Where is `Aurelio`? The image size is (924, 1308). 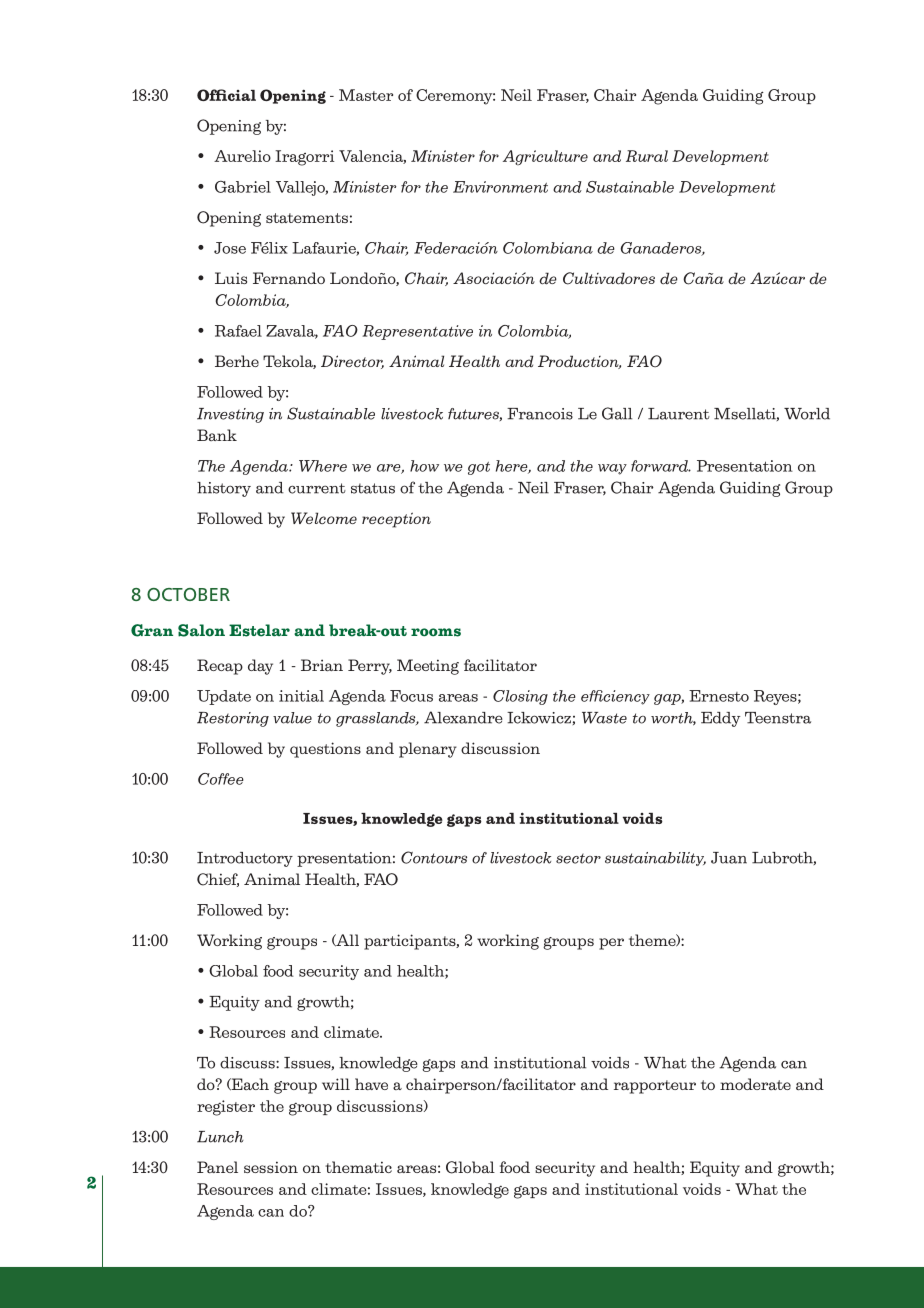
Aurelio is located at coordinates (242, 156).
